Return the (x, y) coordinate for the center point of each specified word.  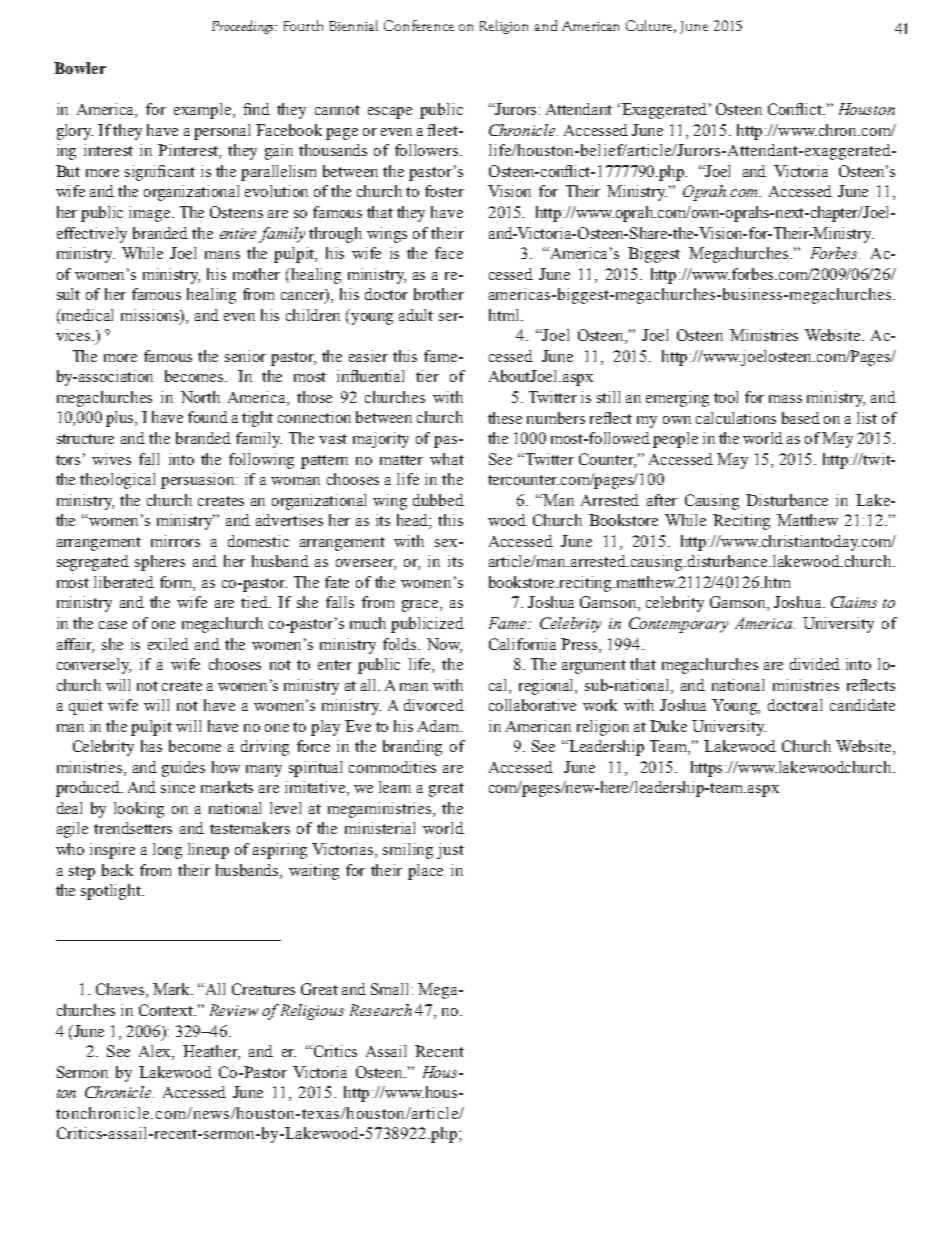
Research (381, 1010)
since (178, 787)
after (662, 500)
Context (167, 1010)
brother (439, 294)
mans (222, 255)
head (414, 521)
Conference (419, 25)
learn (395, 787)
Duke (668, 726)
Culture (651, 26)
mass (785, 399)
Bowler (80, 68)
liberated (124, 582)
